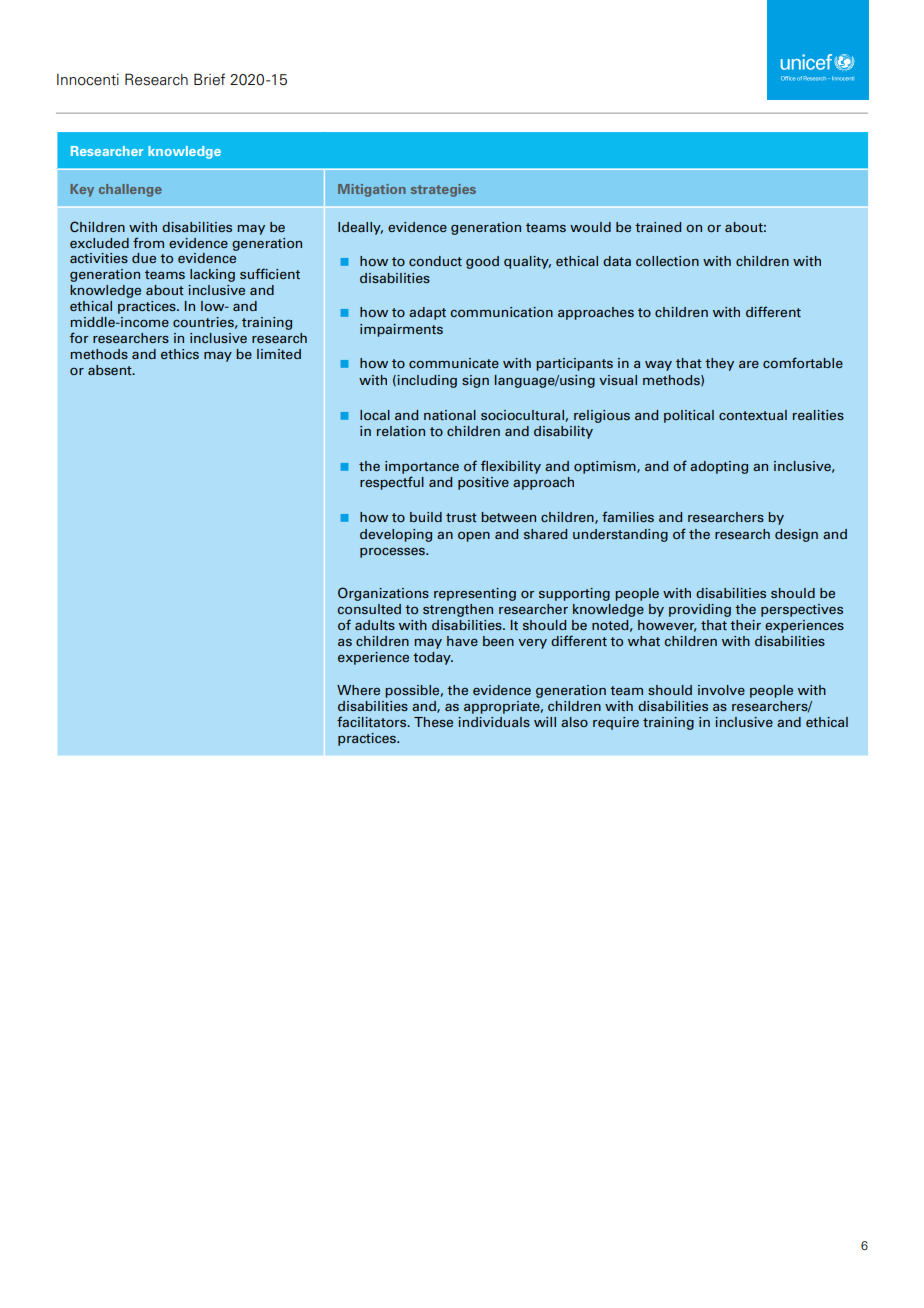  Describe the element at coordinates (753, 415) in the screenshot. I see `contextual` at that location.
